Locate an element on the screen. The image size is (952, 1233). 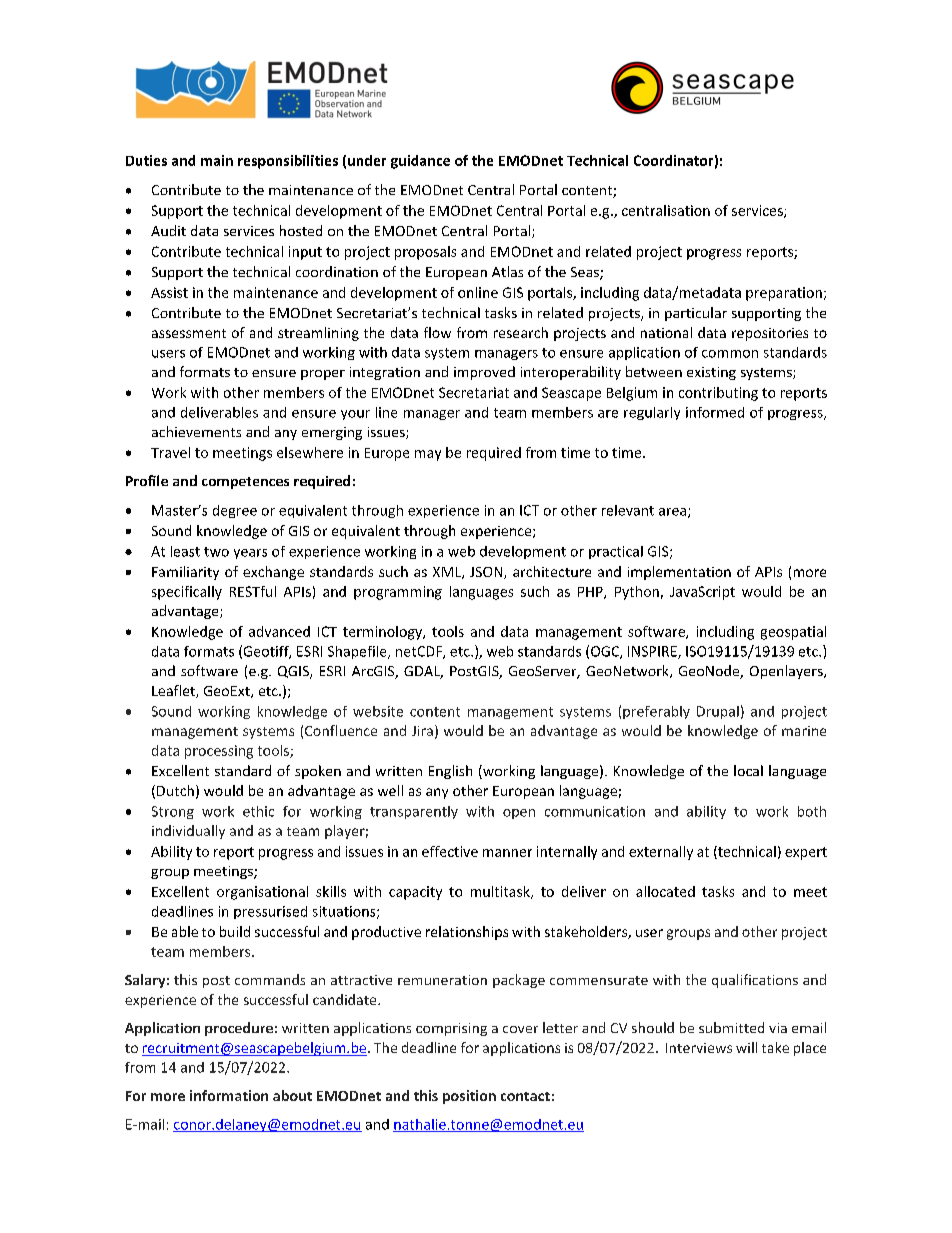
geospatial is located at coordinates (793, 633).
